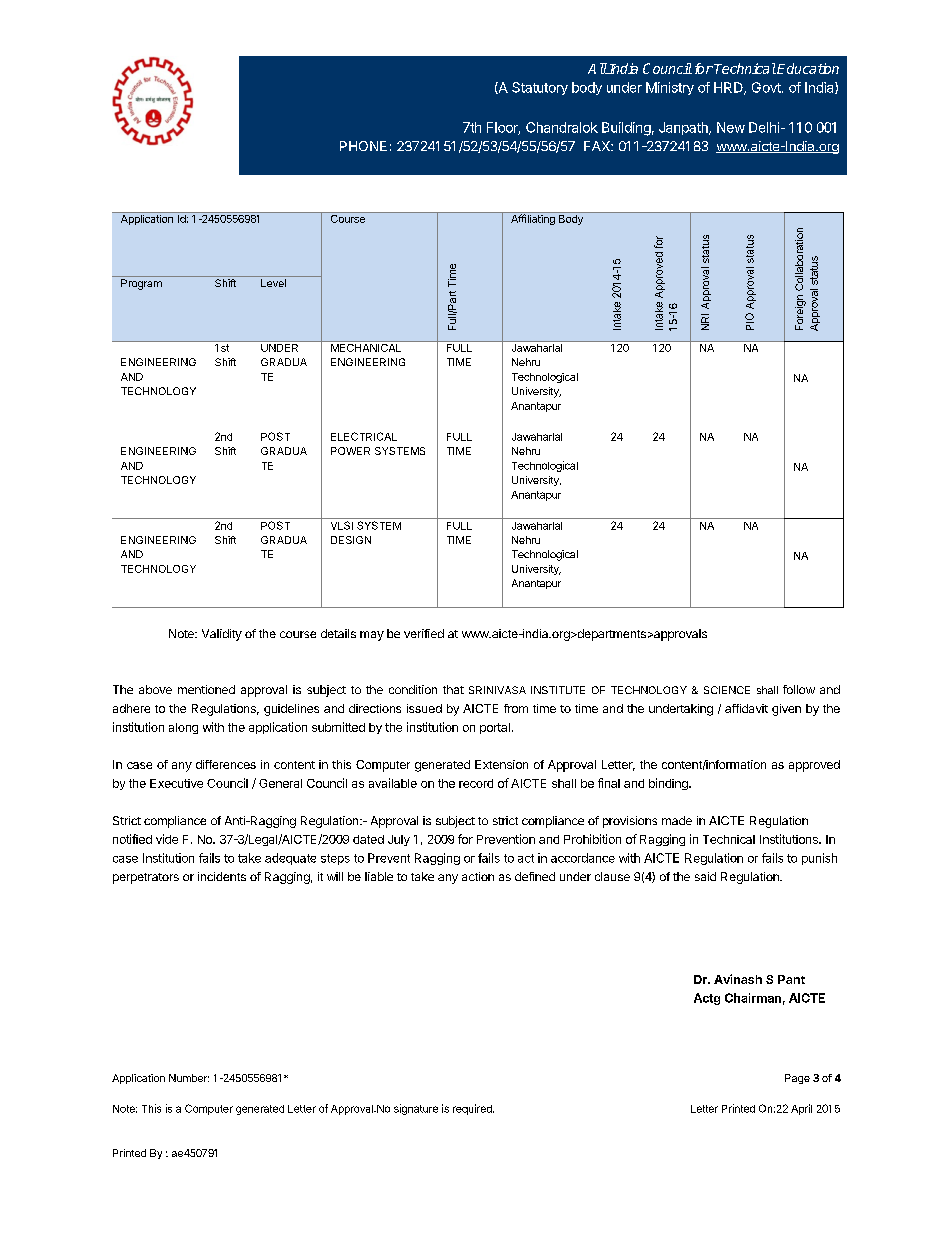 This document has width=952, height=1233. What do you see at coordinates (797, 1079) in the document?
I see `Page` at bounding box center [797, 1079].
